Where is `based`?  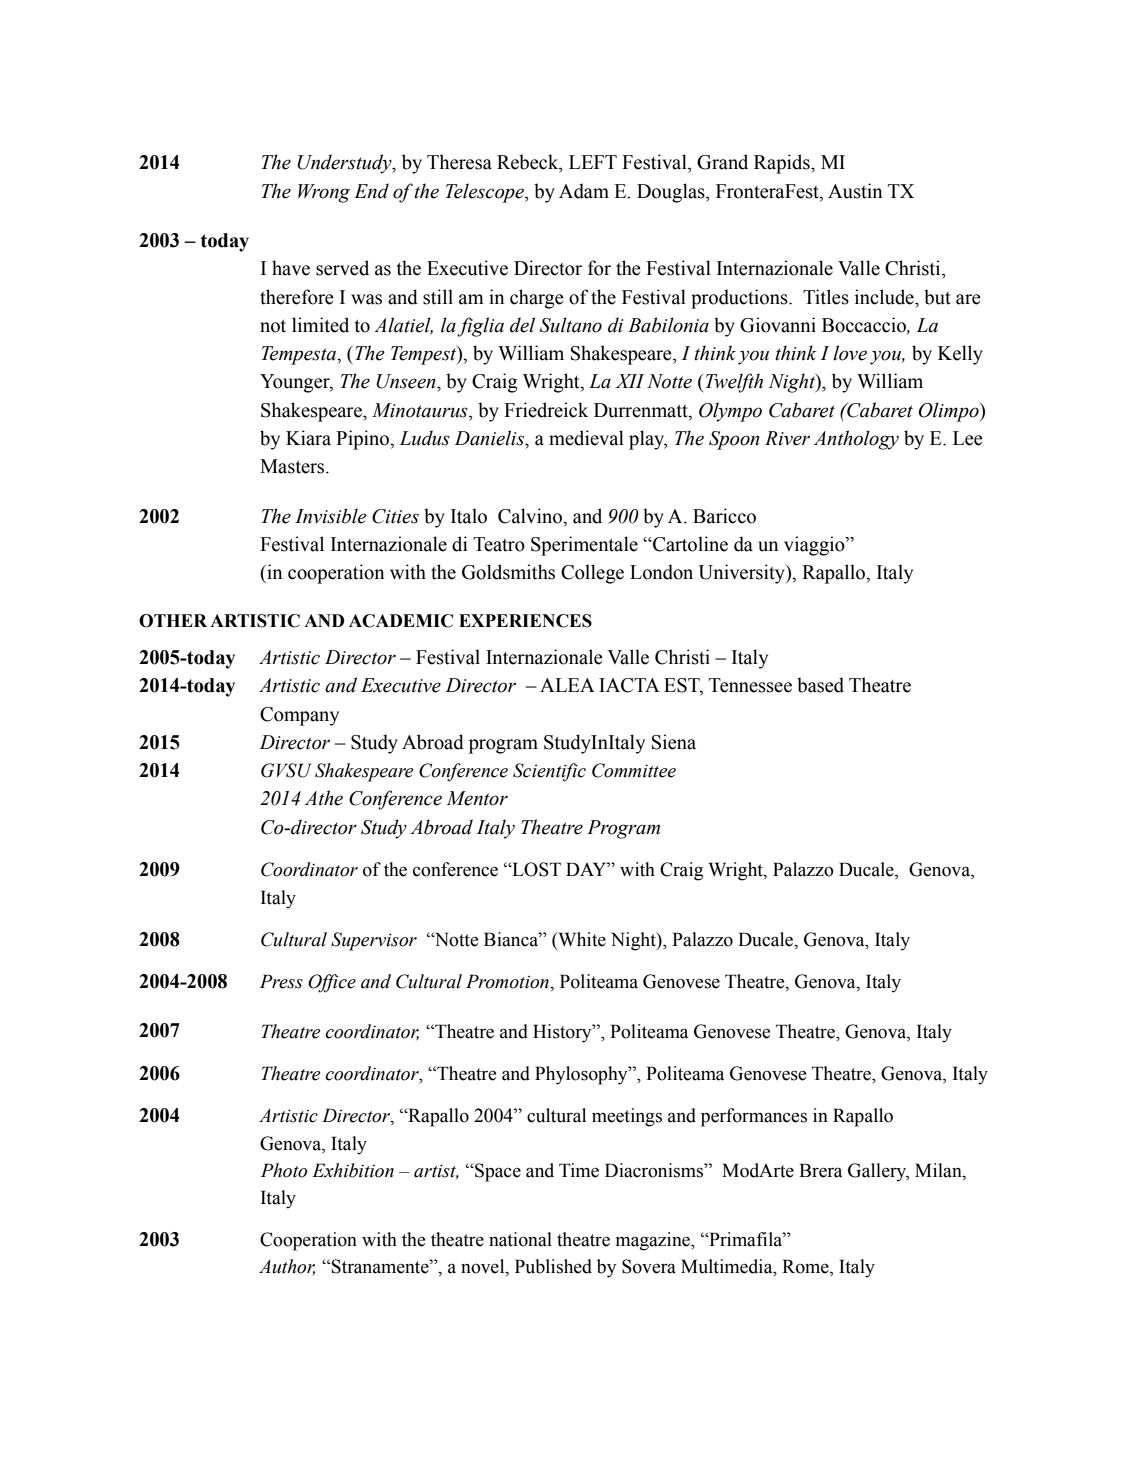
based is located at coordinates (820, 685).
